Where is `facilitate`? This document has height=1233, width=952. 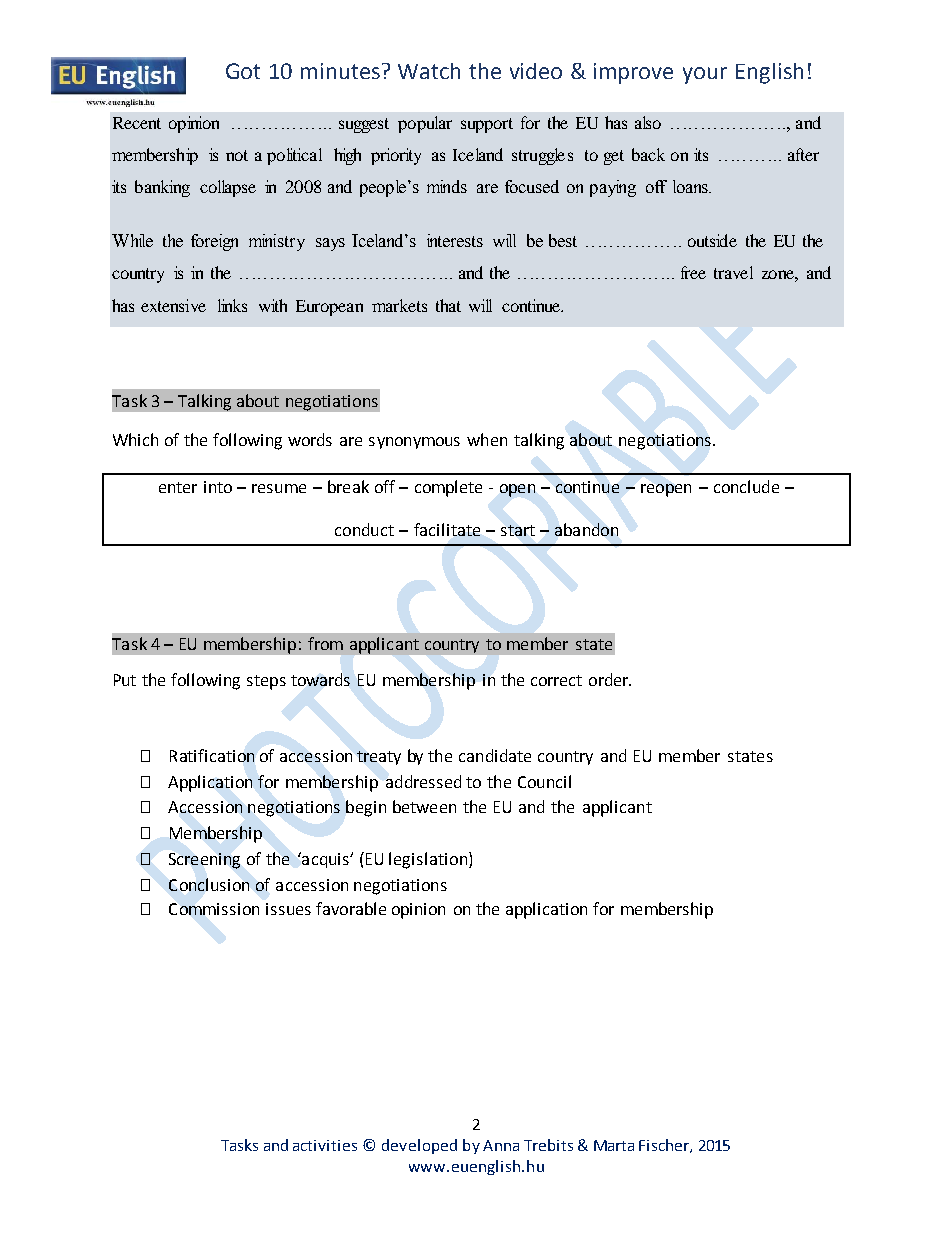
facilitate is located at coordinates (447, 529).
